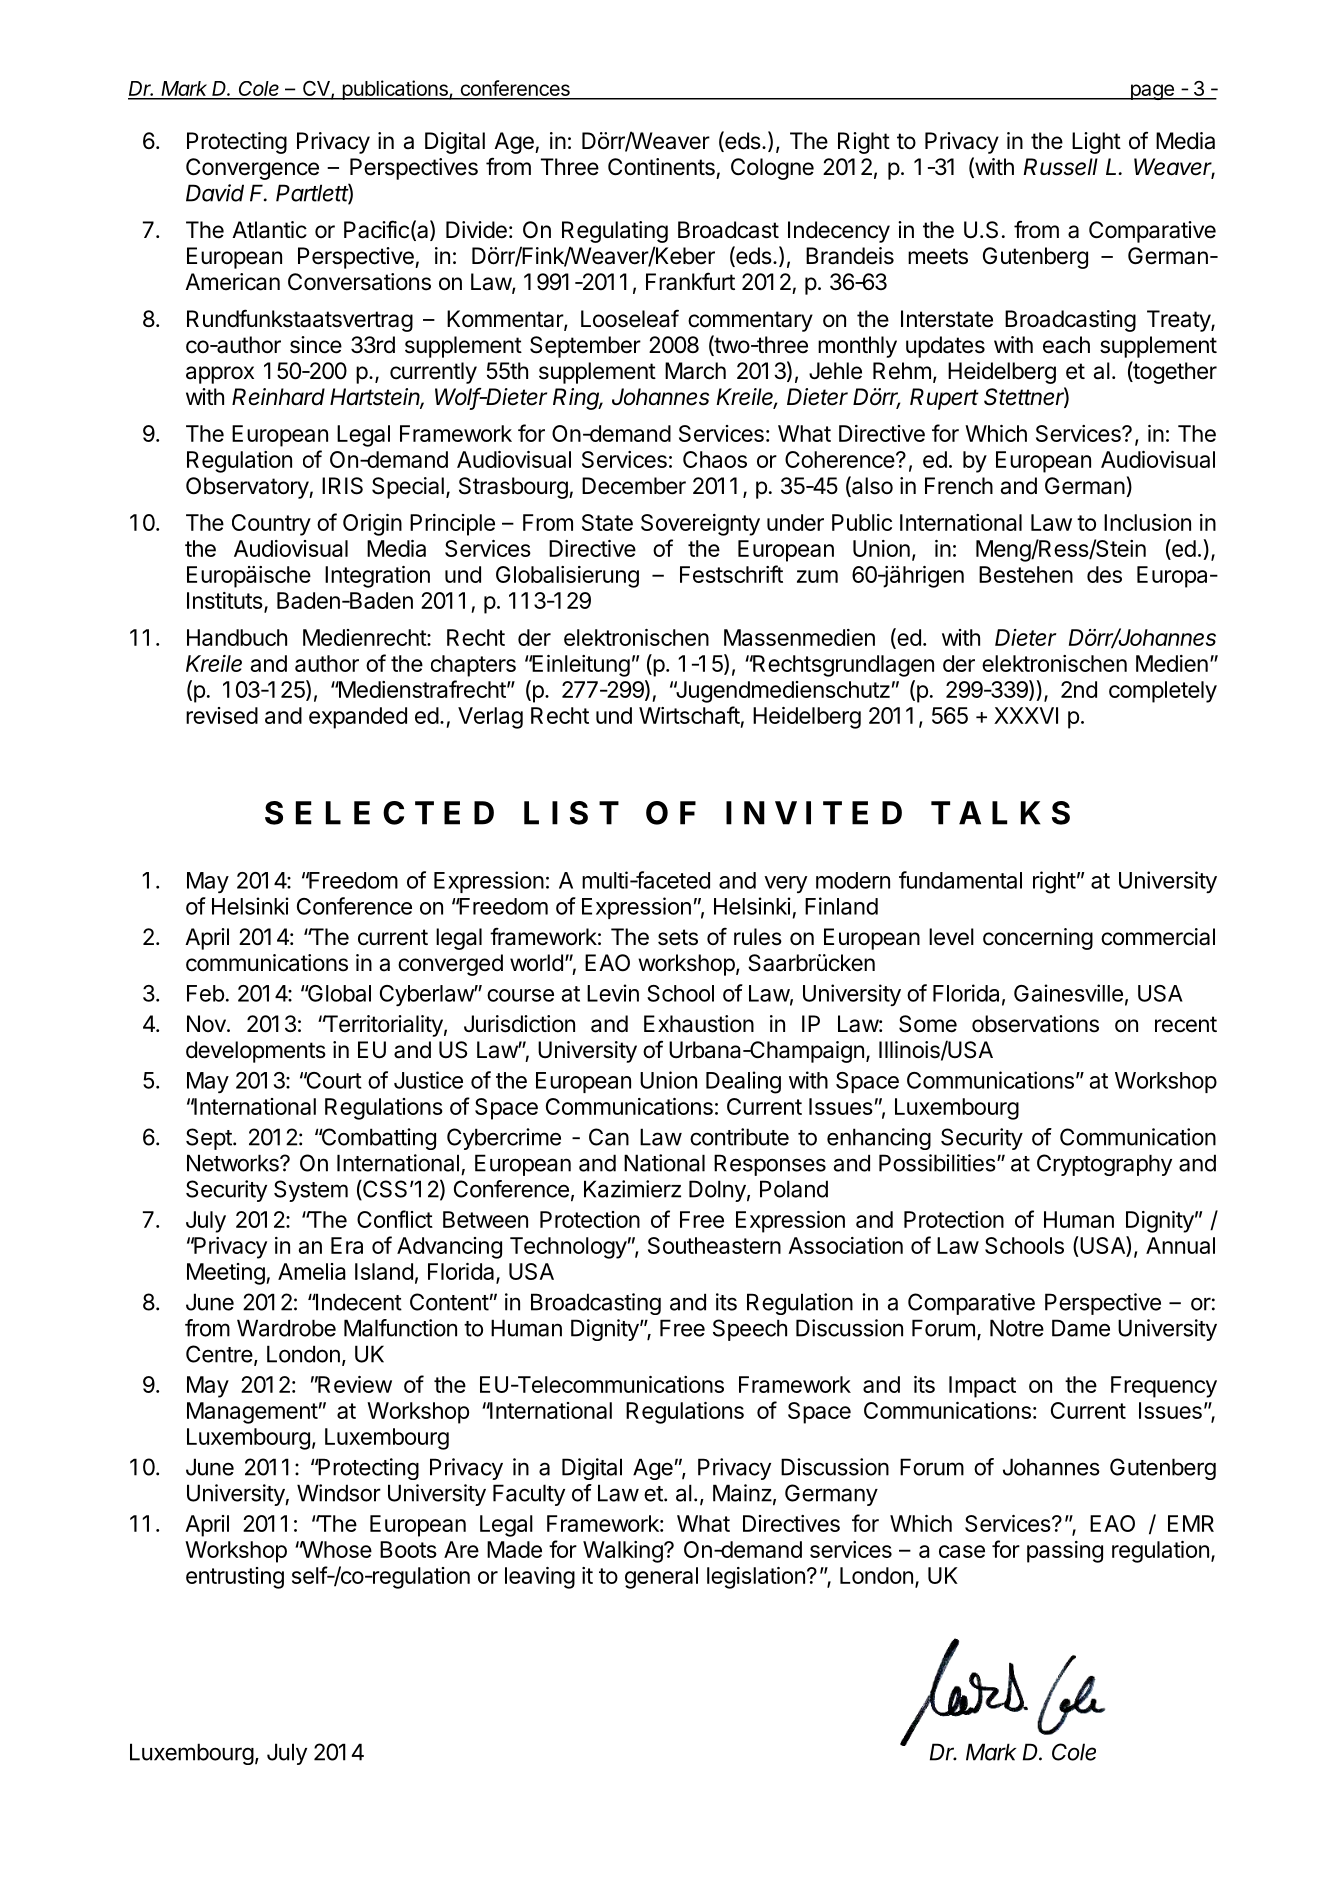 The height and width of the page is (1902, 1344). Describe the element at coordinates (342, 486) in the page. I see `IRIS` at that location.
